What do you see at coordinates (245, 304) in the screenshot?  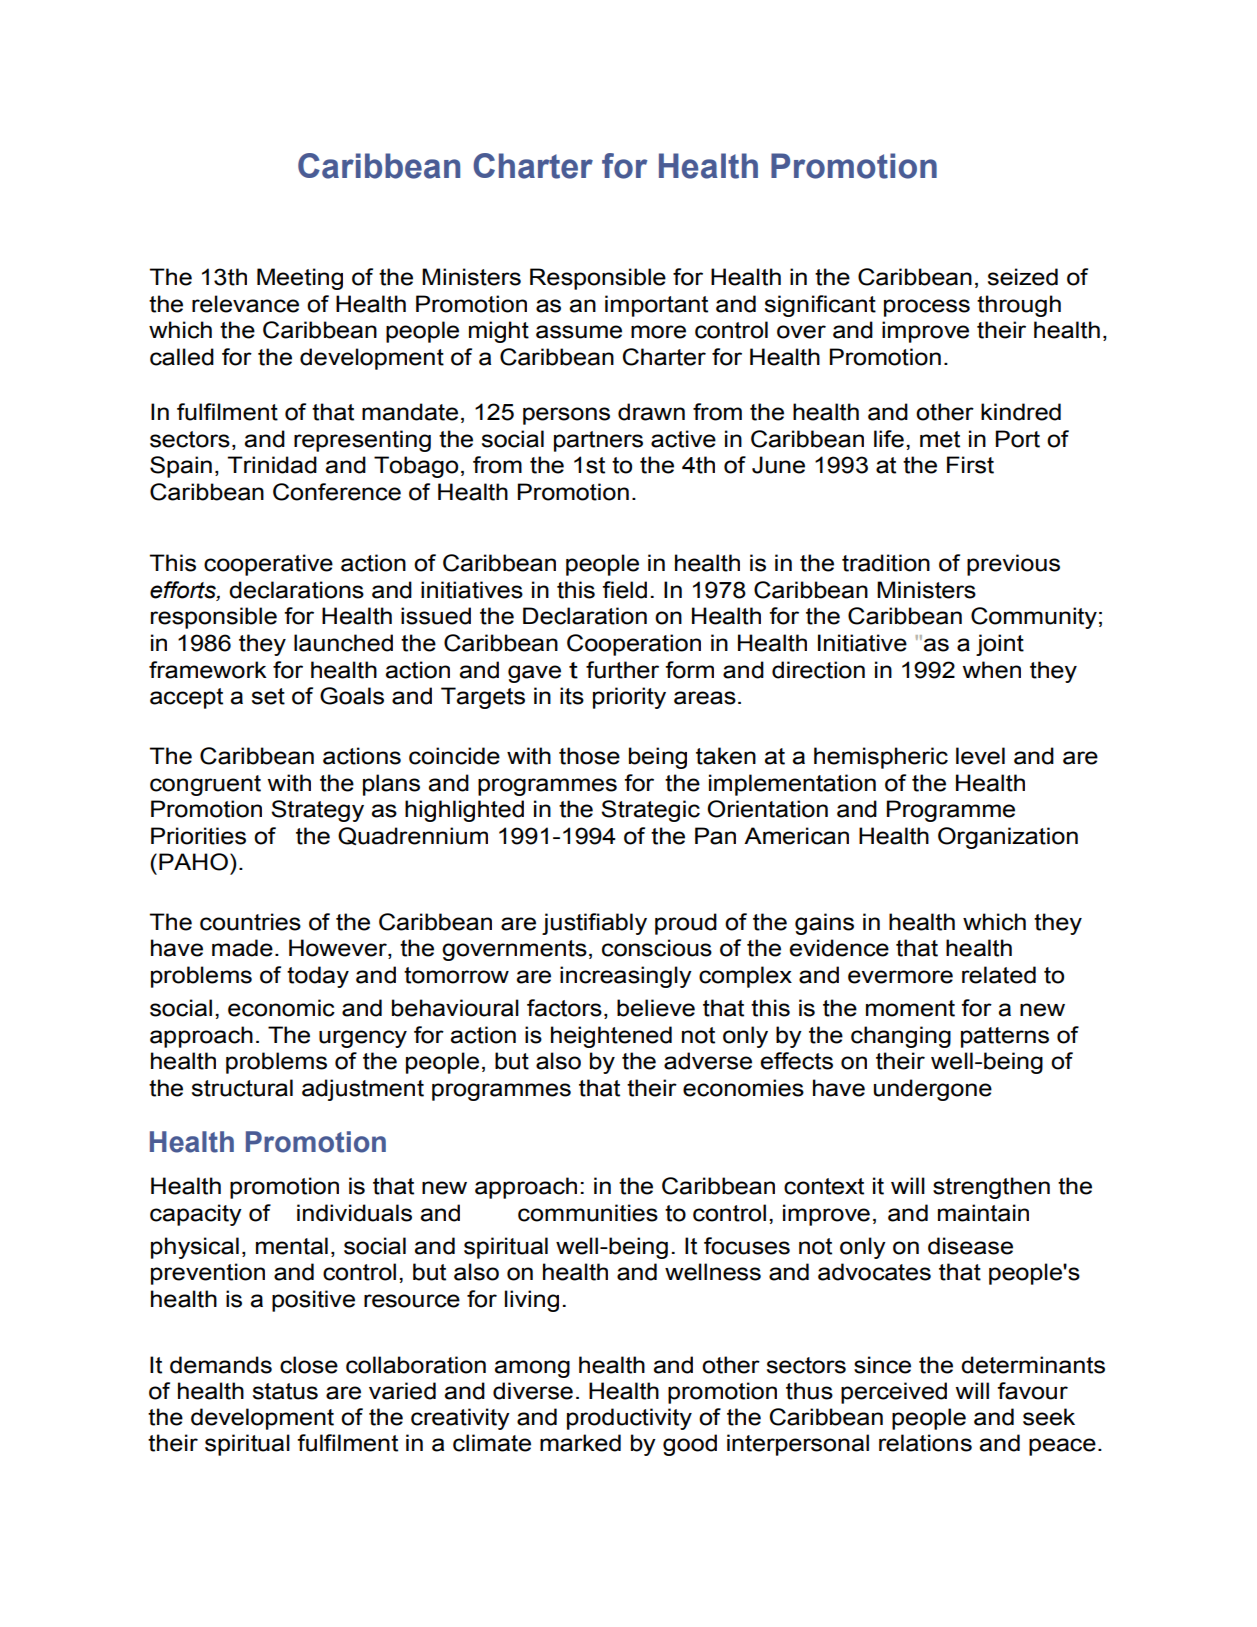 I see `relevance` at bounding box center [245, 304].
